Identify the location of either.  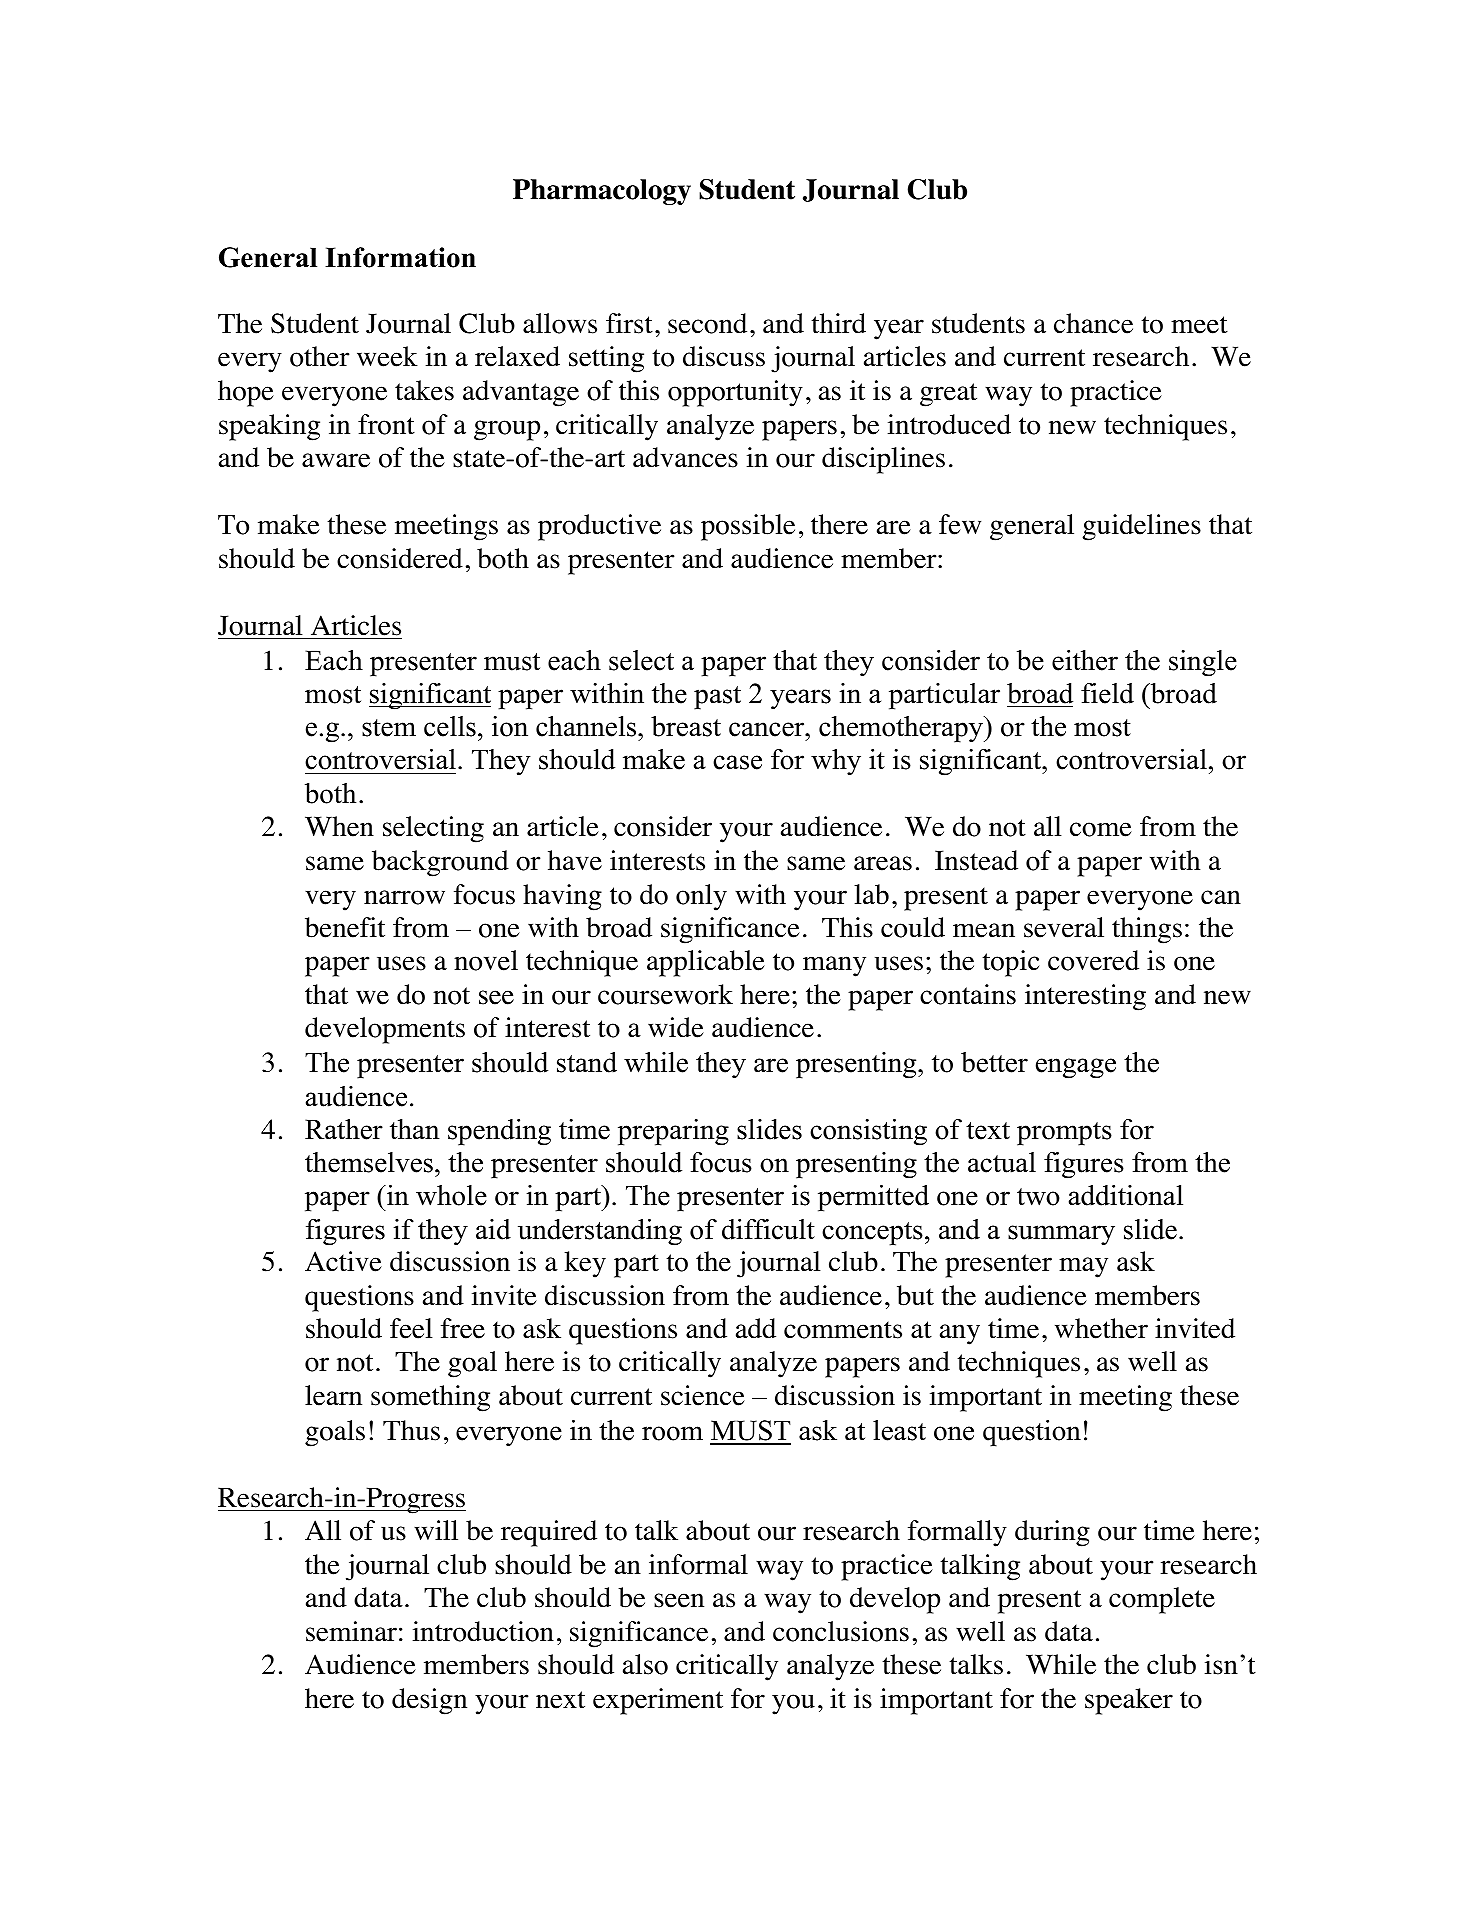
(1085, 660).
